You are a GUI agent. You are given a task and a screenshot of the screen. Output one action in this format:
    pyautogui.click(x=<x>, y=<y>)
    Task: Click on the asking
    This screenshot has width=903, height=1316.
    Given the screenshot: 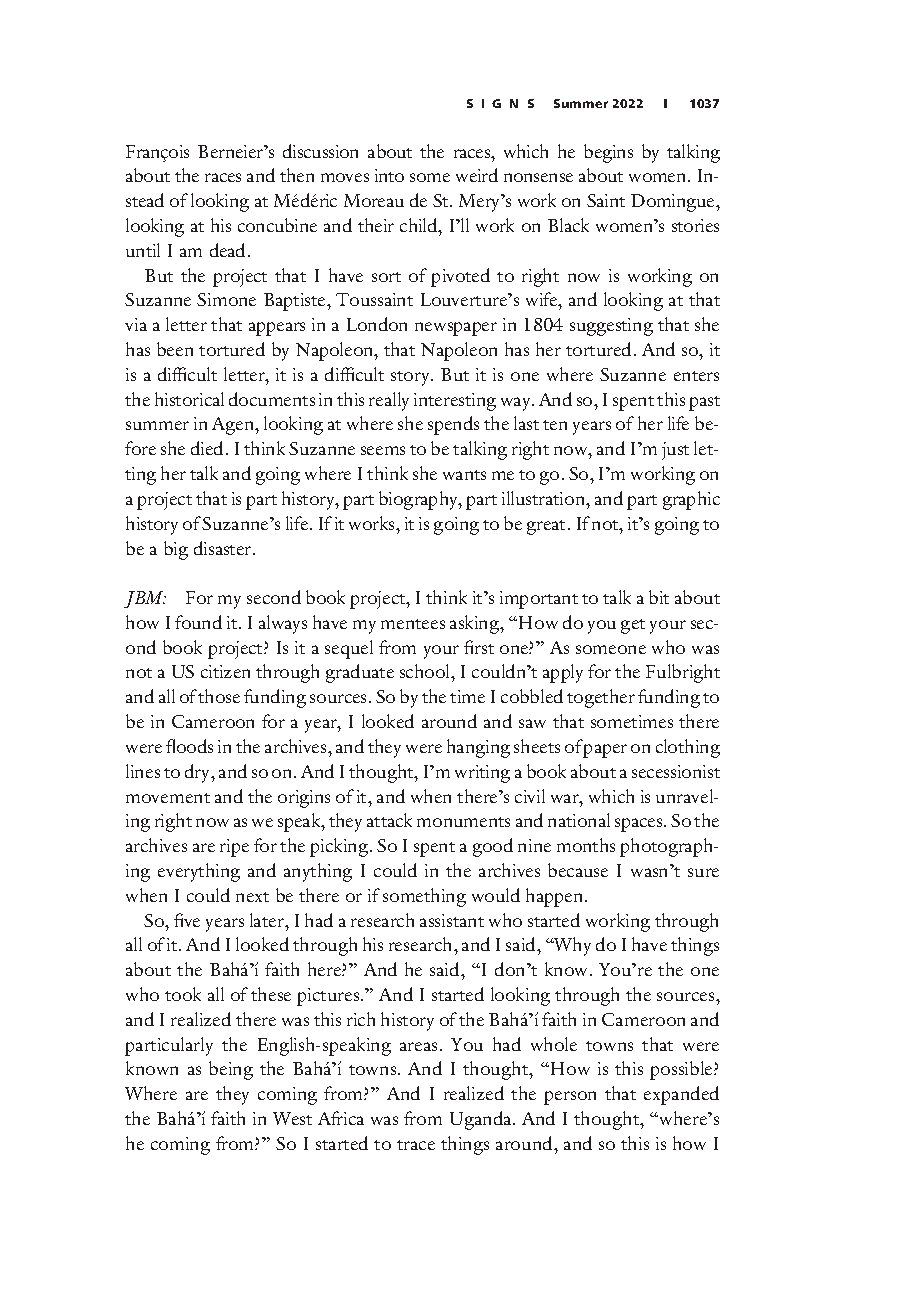 What is the action you would take?
    pyautogui.click(x=476, y=624)
